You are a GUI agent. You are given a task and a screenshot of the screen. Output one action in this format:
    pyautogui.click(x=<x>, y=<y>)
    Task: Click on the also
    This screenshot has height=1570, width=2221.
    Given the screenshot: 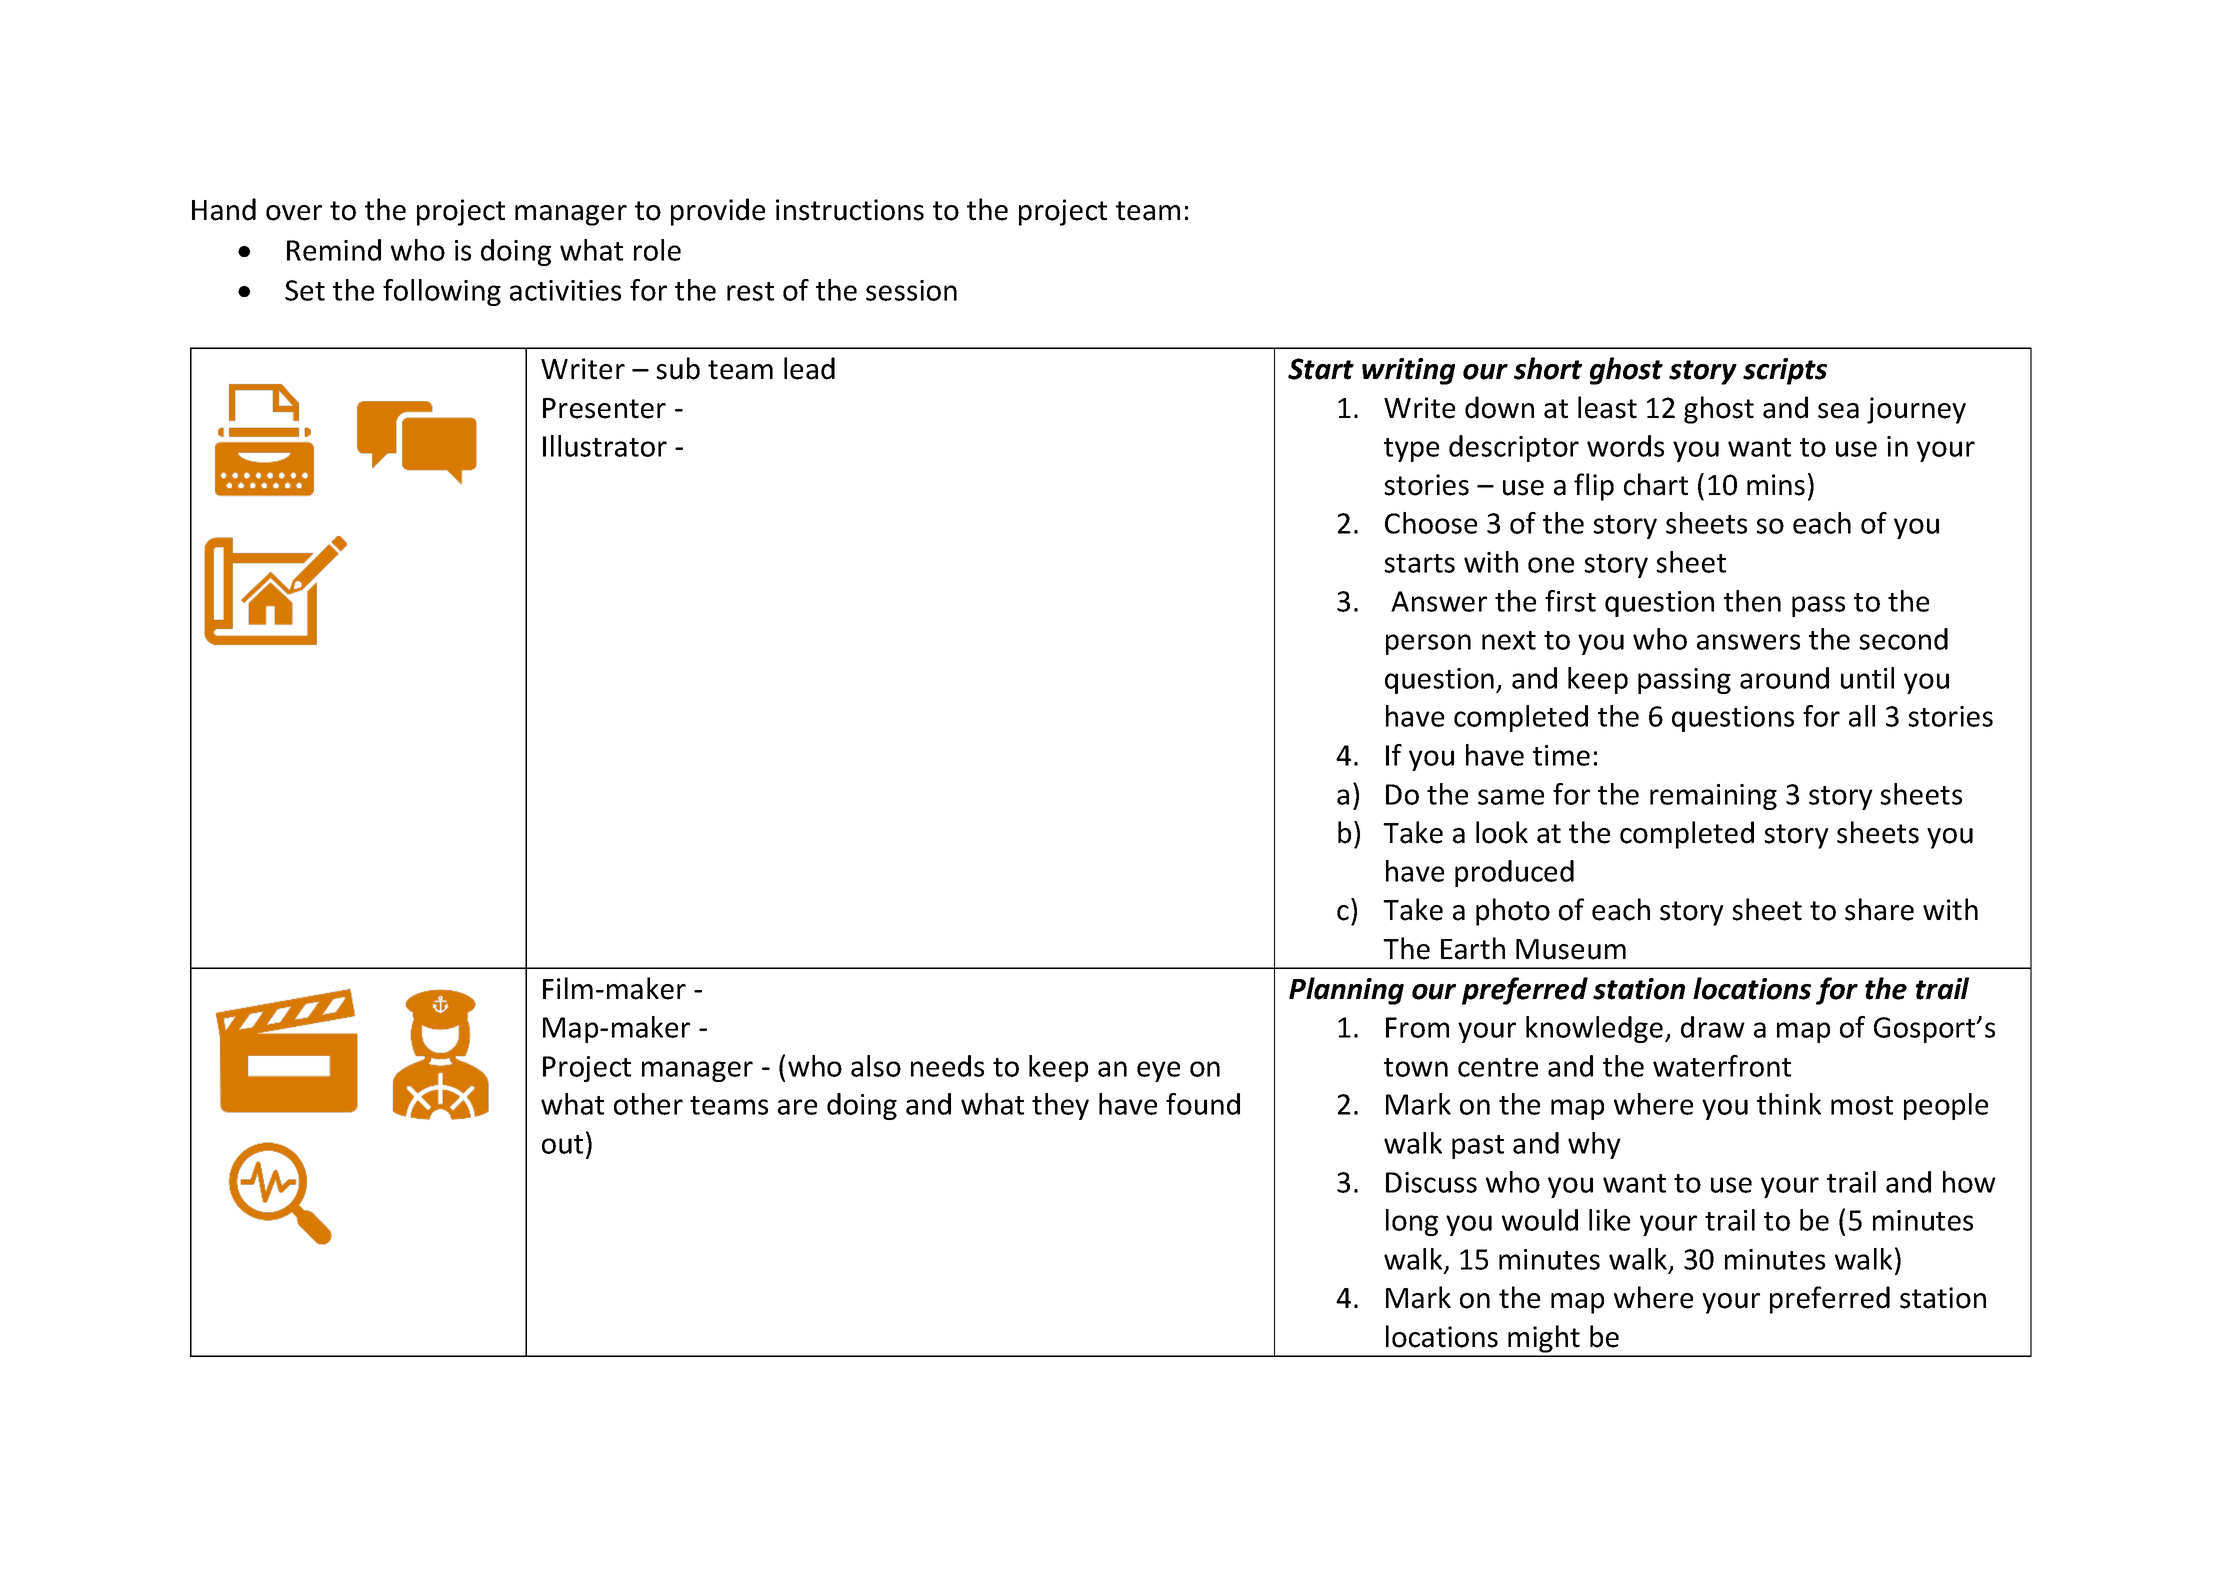 What is the action you would take?
    pyautogui.click(x=876, y=1066)
